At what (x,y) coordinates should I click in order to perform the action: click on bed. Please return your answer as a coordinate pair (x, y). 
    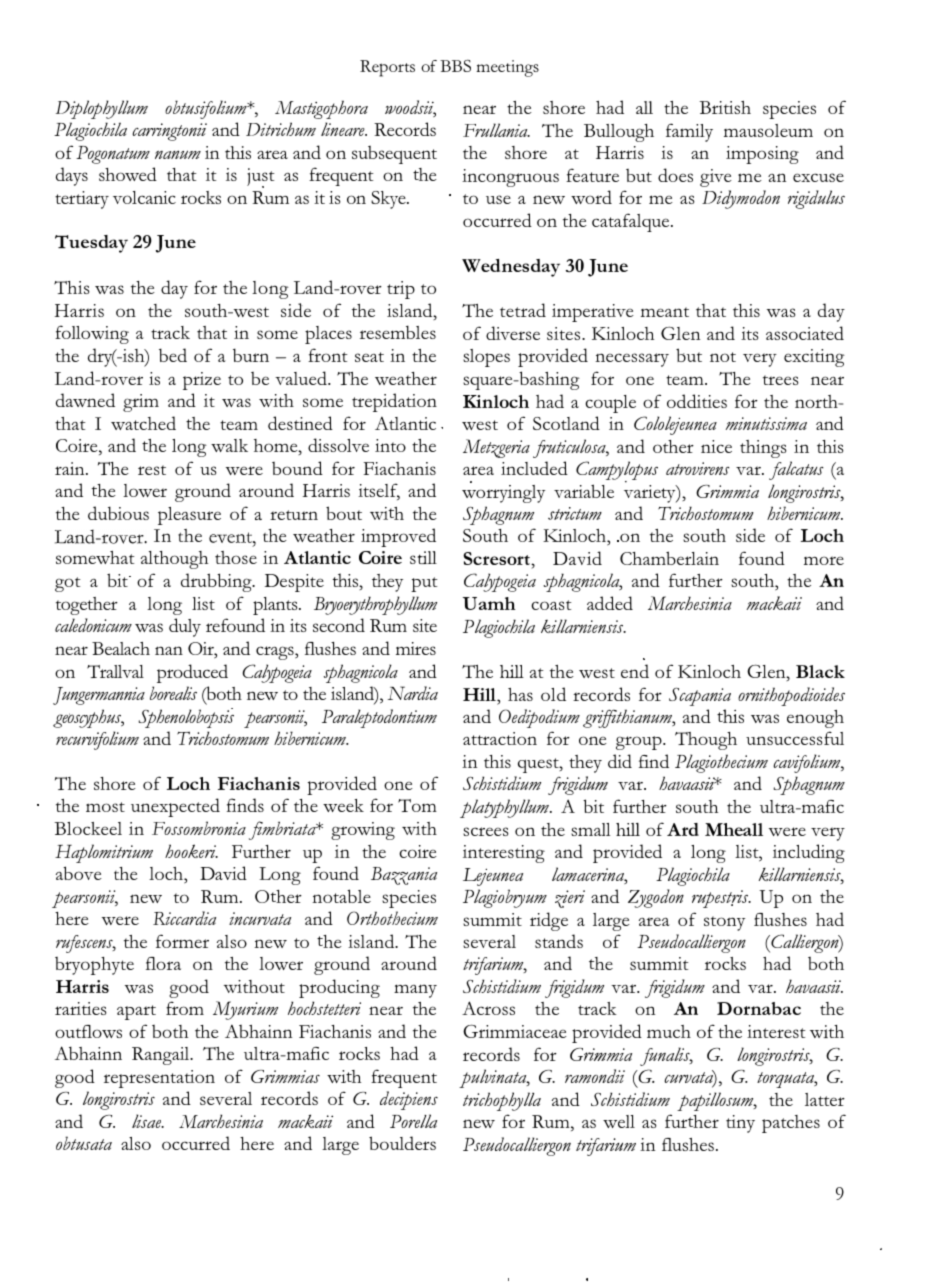
    Looking at the image, I should click on (173, 355).
